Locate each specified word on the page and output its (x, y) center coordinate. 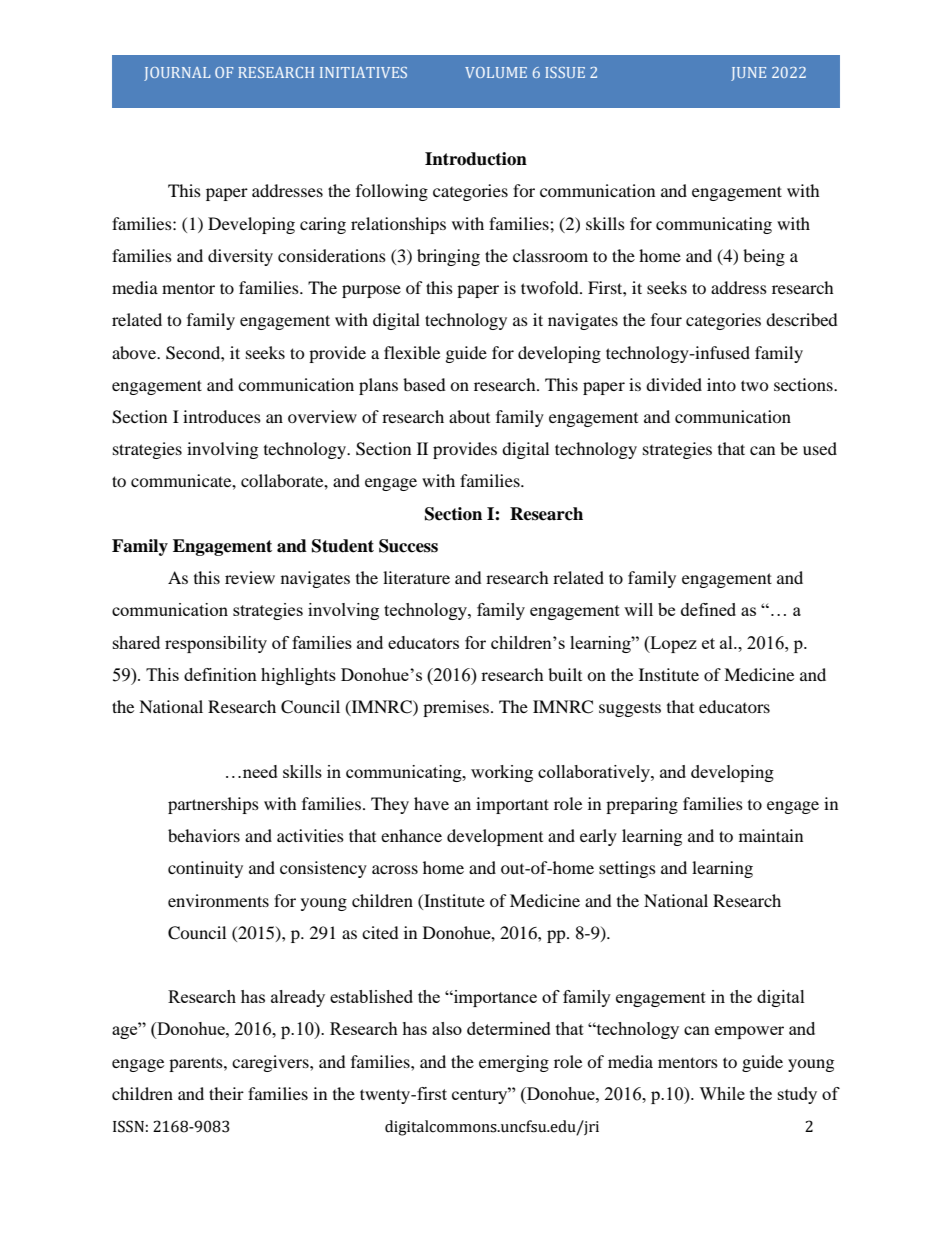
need (259, 771)
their (226, 1093)
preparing (642, 805)
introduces (222, 416)
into (721, 384)
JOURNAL (177, 74)
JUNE (748, 74)
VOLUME (496, 72)
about (469, 416)
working (502, 773)
